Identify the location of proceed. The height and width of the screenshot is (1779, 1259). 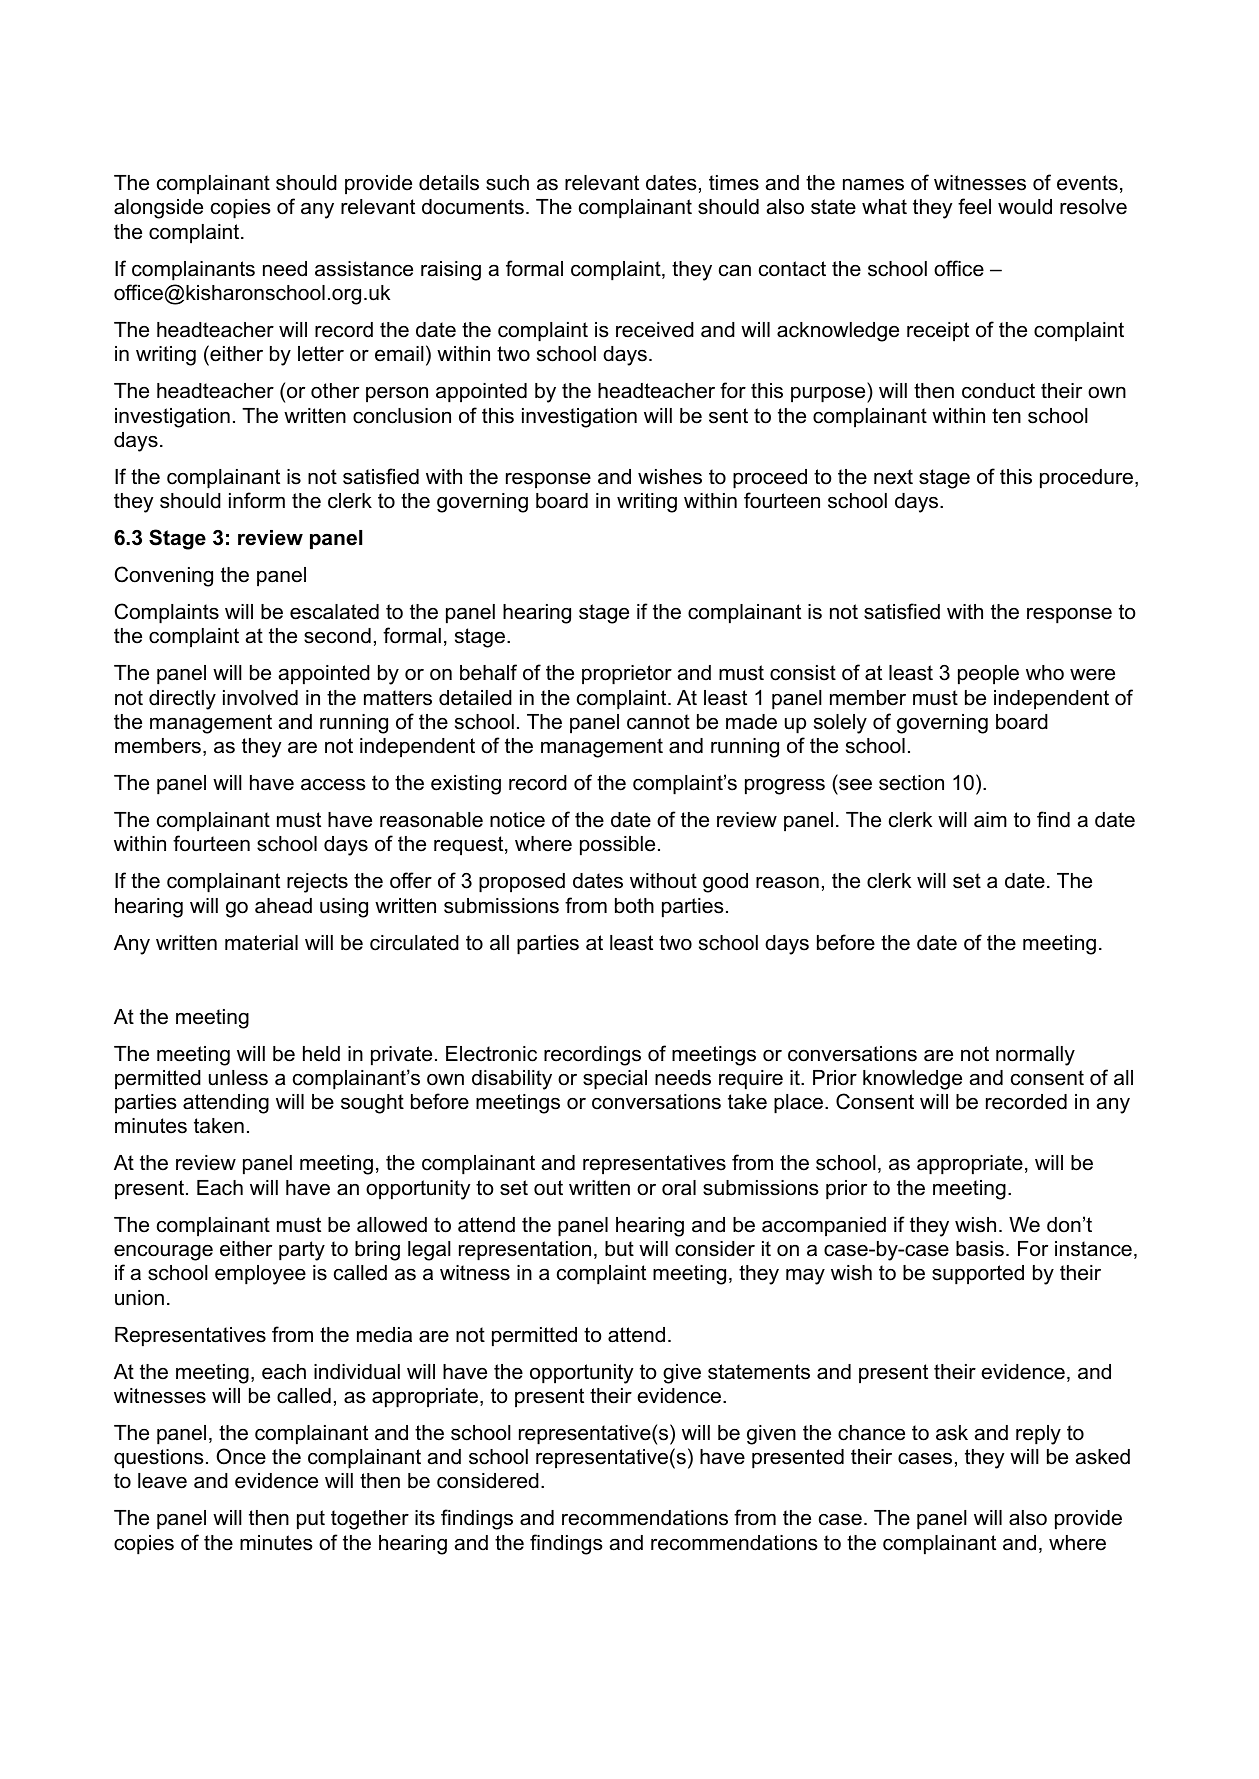
(770, 479).
